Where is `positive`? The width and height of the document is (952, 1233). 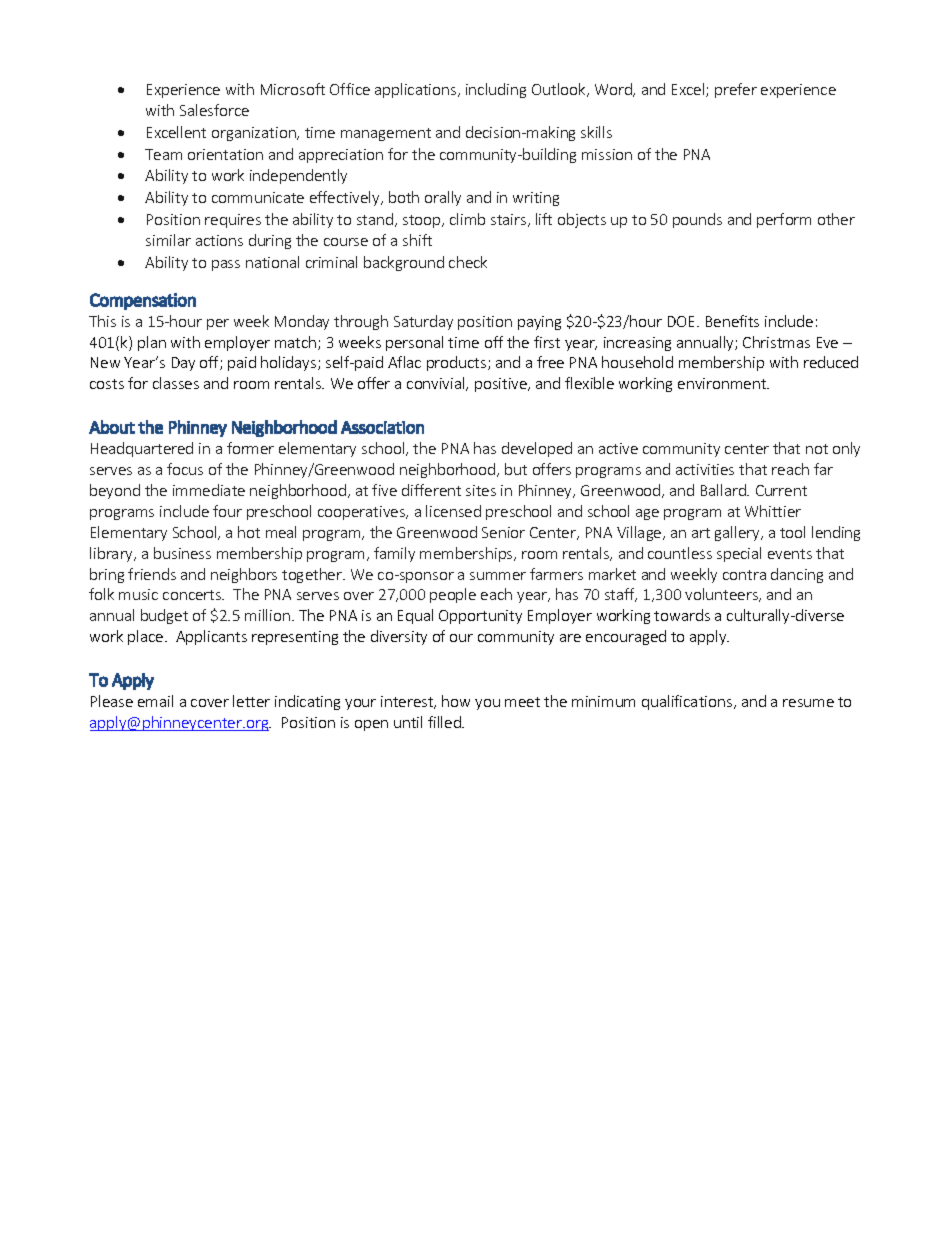 positive is located at coordinates (502, 385).
